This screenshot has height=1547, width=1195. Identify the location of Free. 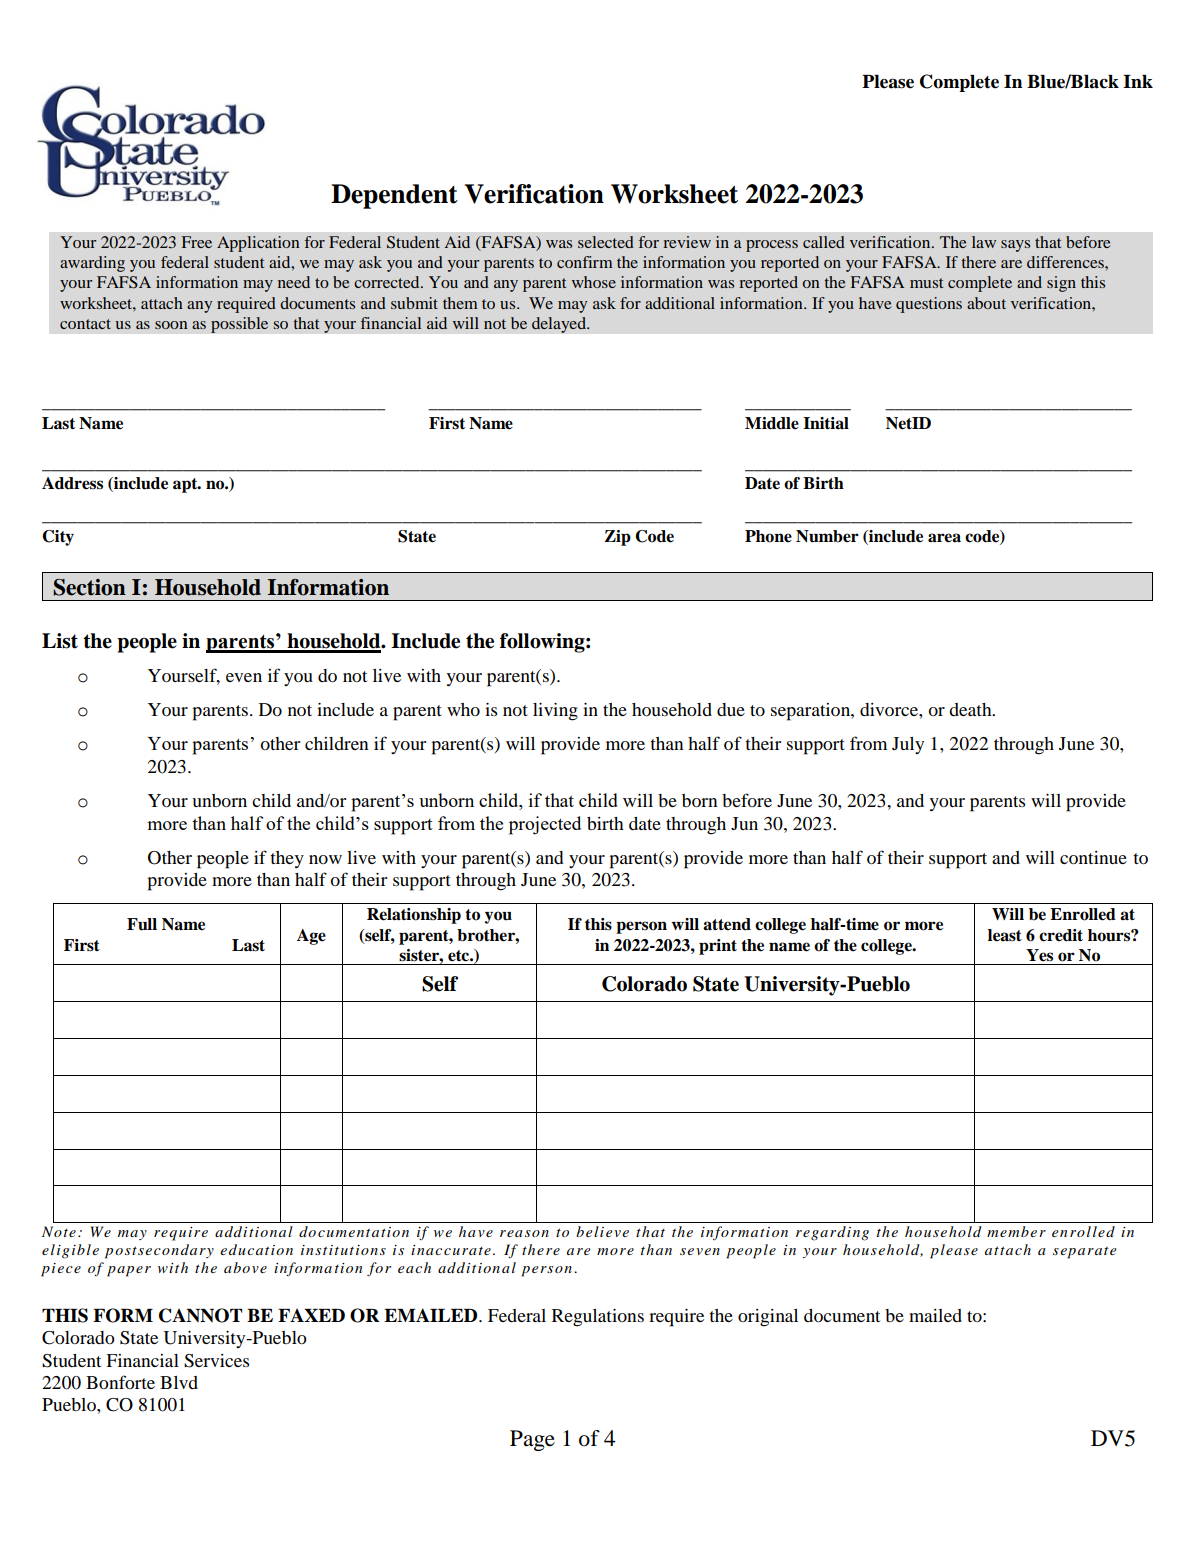
(197, 242).
